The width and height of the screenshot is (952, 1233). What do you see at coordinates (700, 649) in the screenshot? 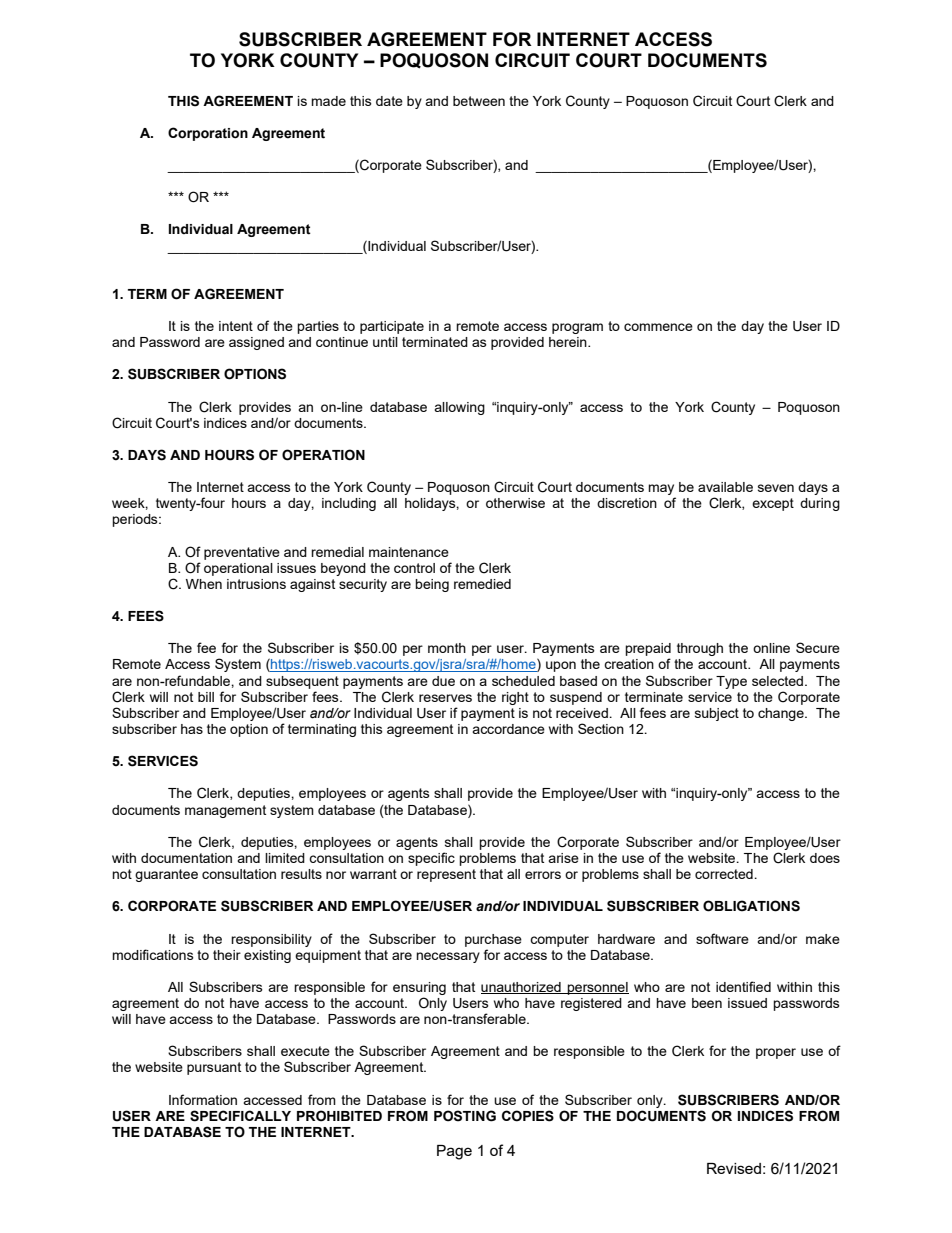
I see `through` at bounding box center [700, 649].
